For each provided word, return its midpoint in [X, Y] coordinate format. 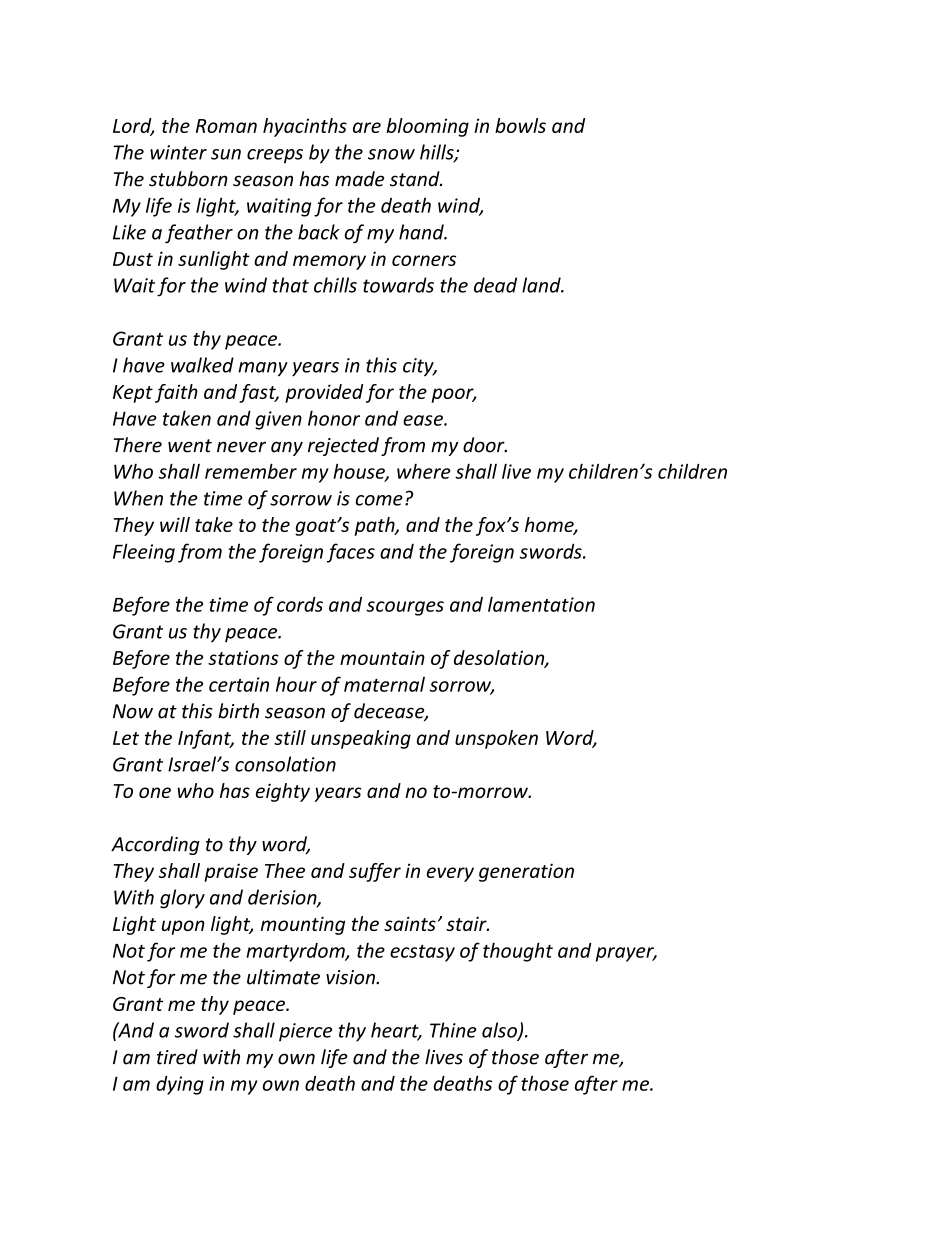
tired [177, 1057]
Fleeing [144, 553]
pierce [305, 1032]
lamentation [541, 604]
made [360, 179]
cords [300, 604]
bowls [520, 125]
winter [178, 152]
